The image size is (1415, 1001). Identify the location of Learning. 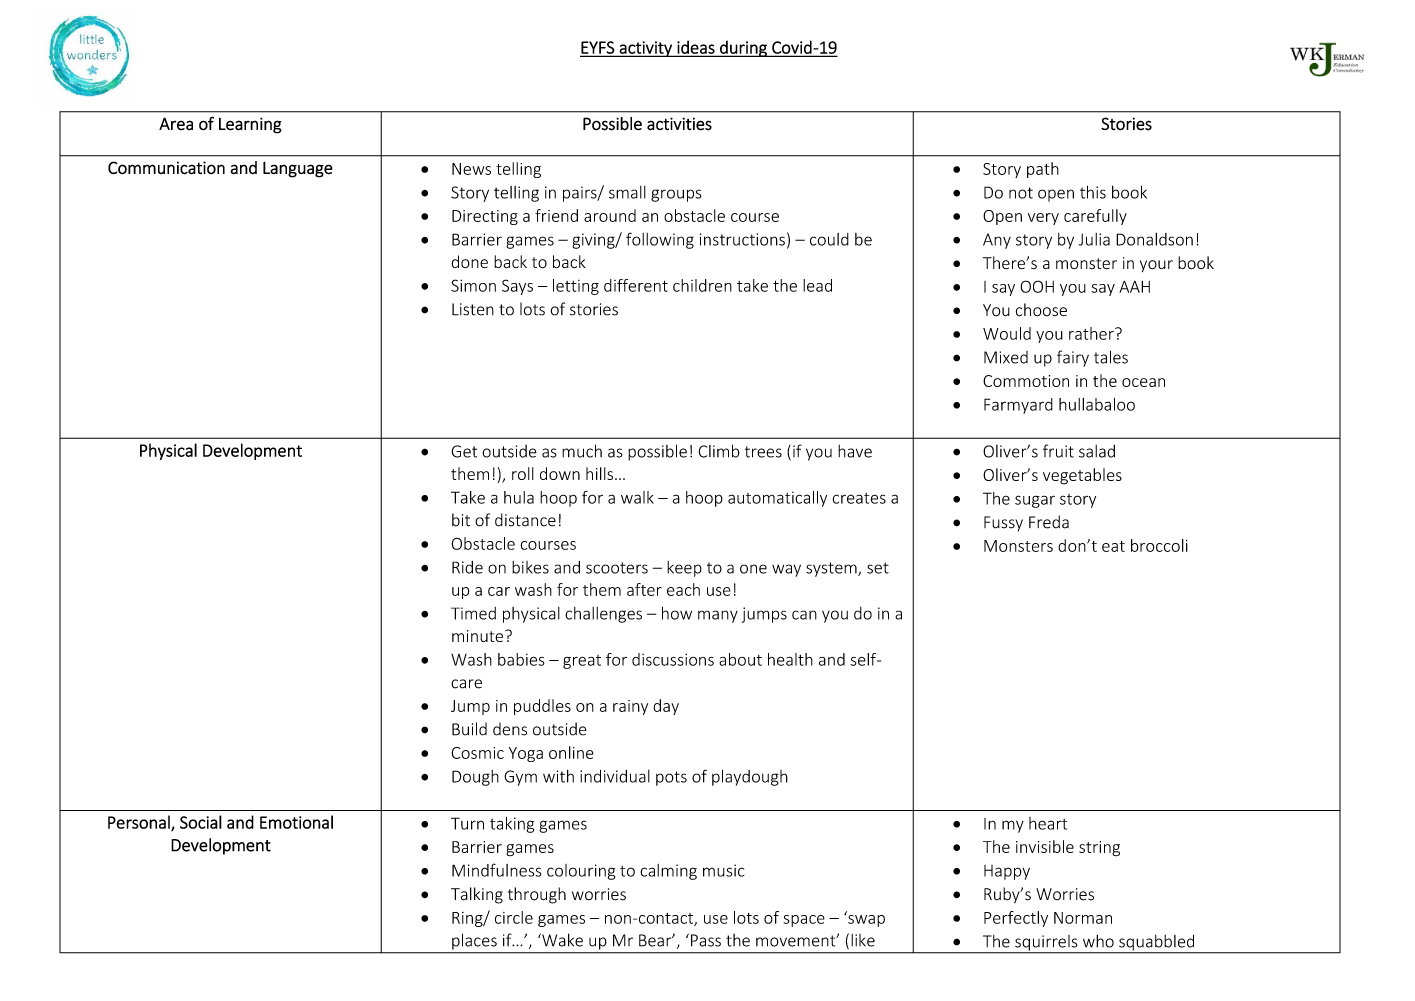
(250, 125).
